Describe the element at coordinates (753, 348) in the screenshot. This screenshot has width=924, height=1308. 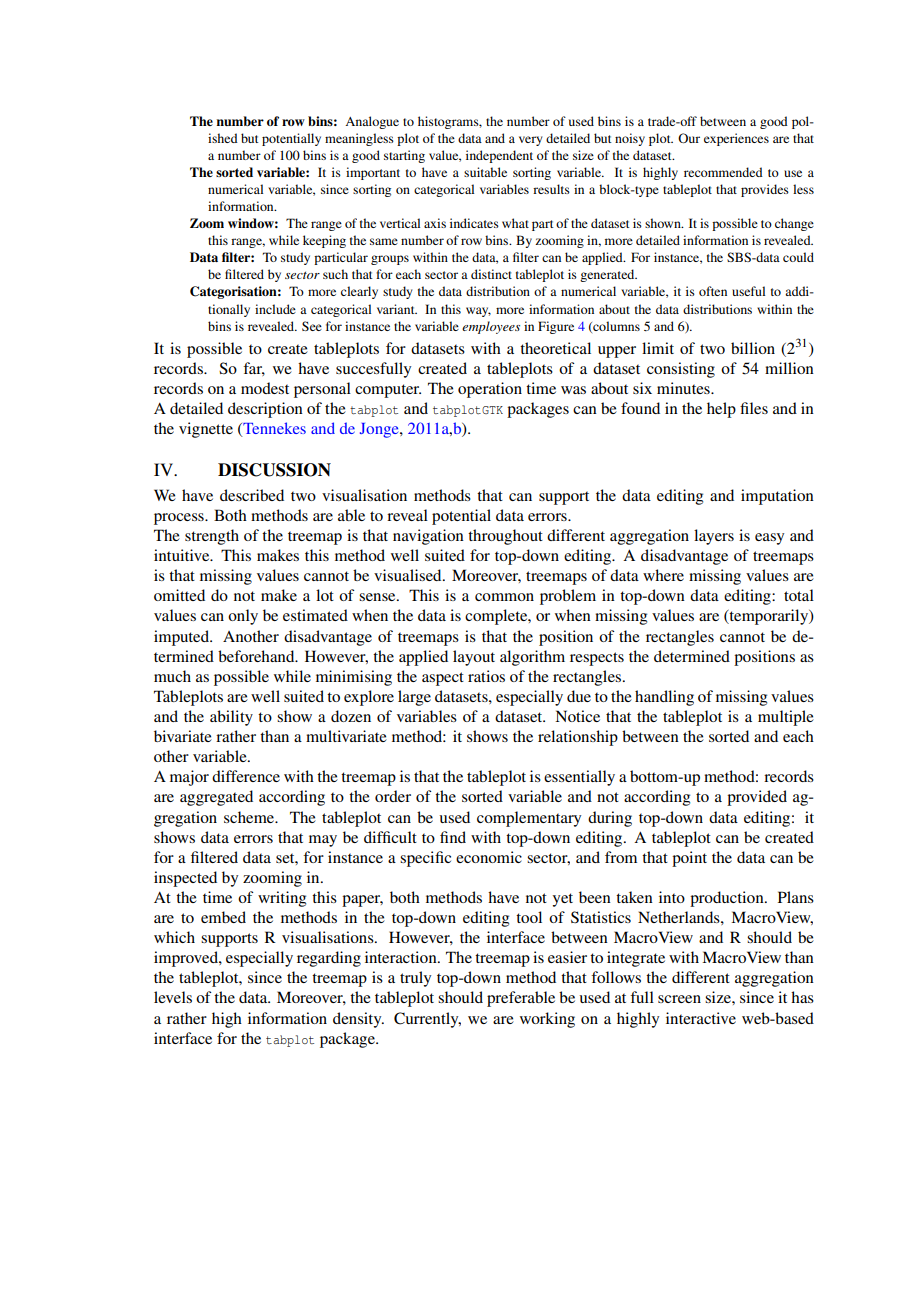
I see `billion` at that location.
